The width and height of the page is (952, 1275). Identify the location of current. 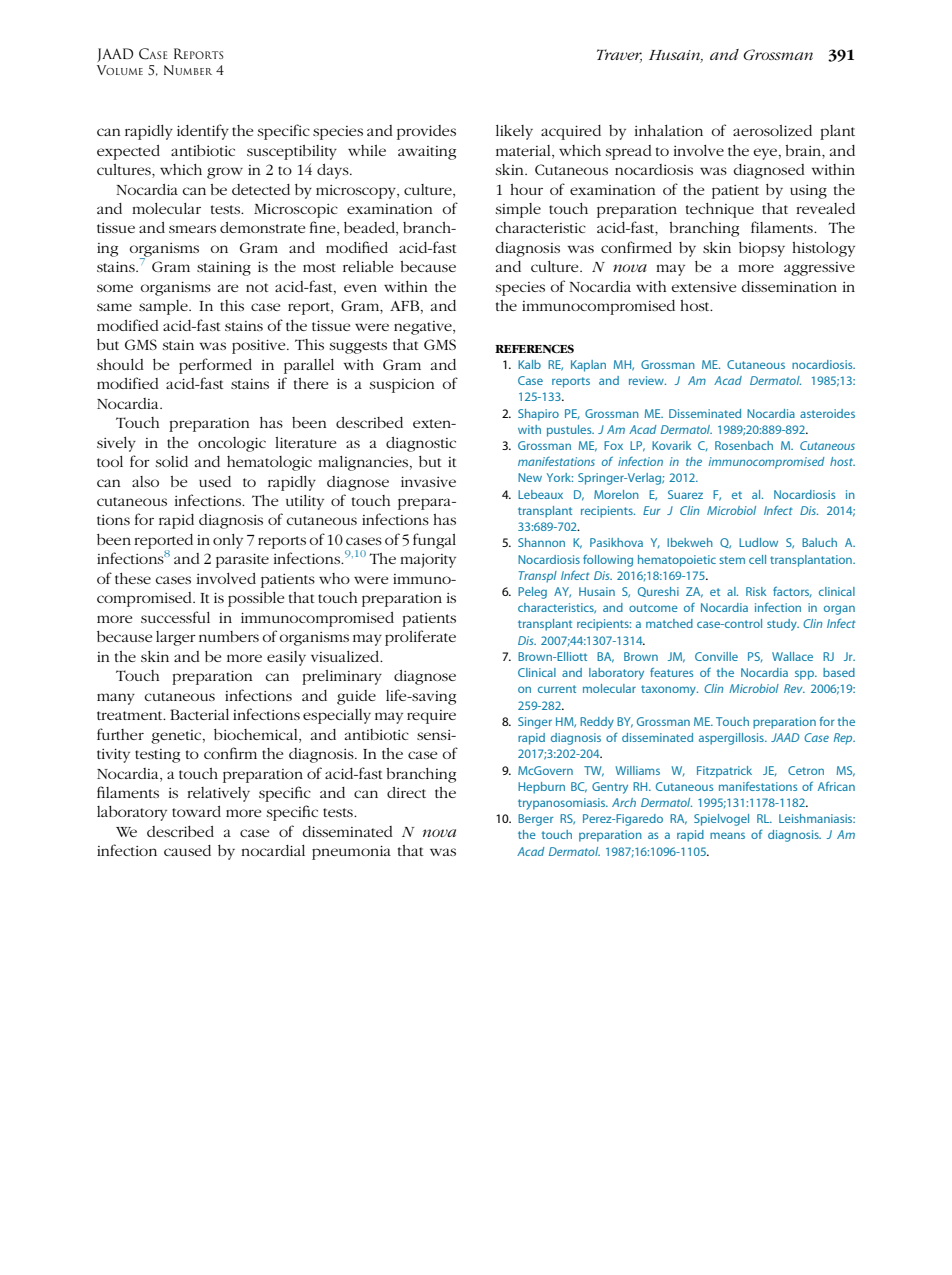
(557, 689).
